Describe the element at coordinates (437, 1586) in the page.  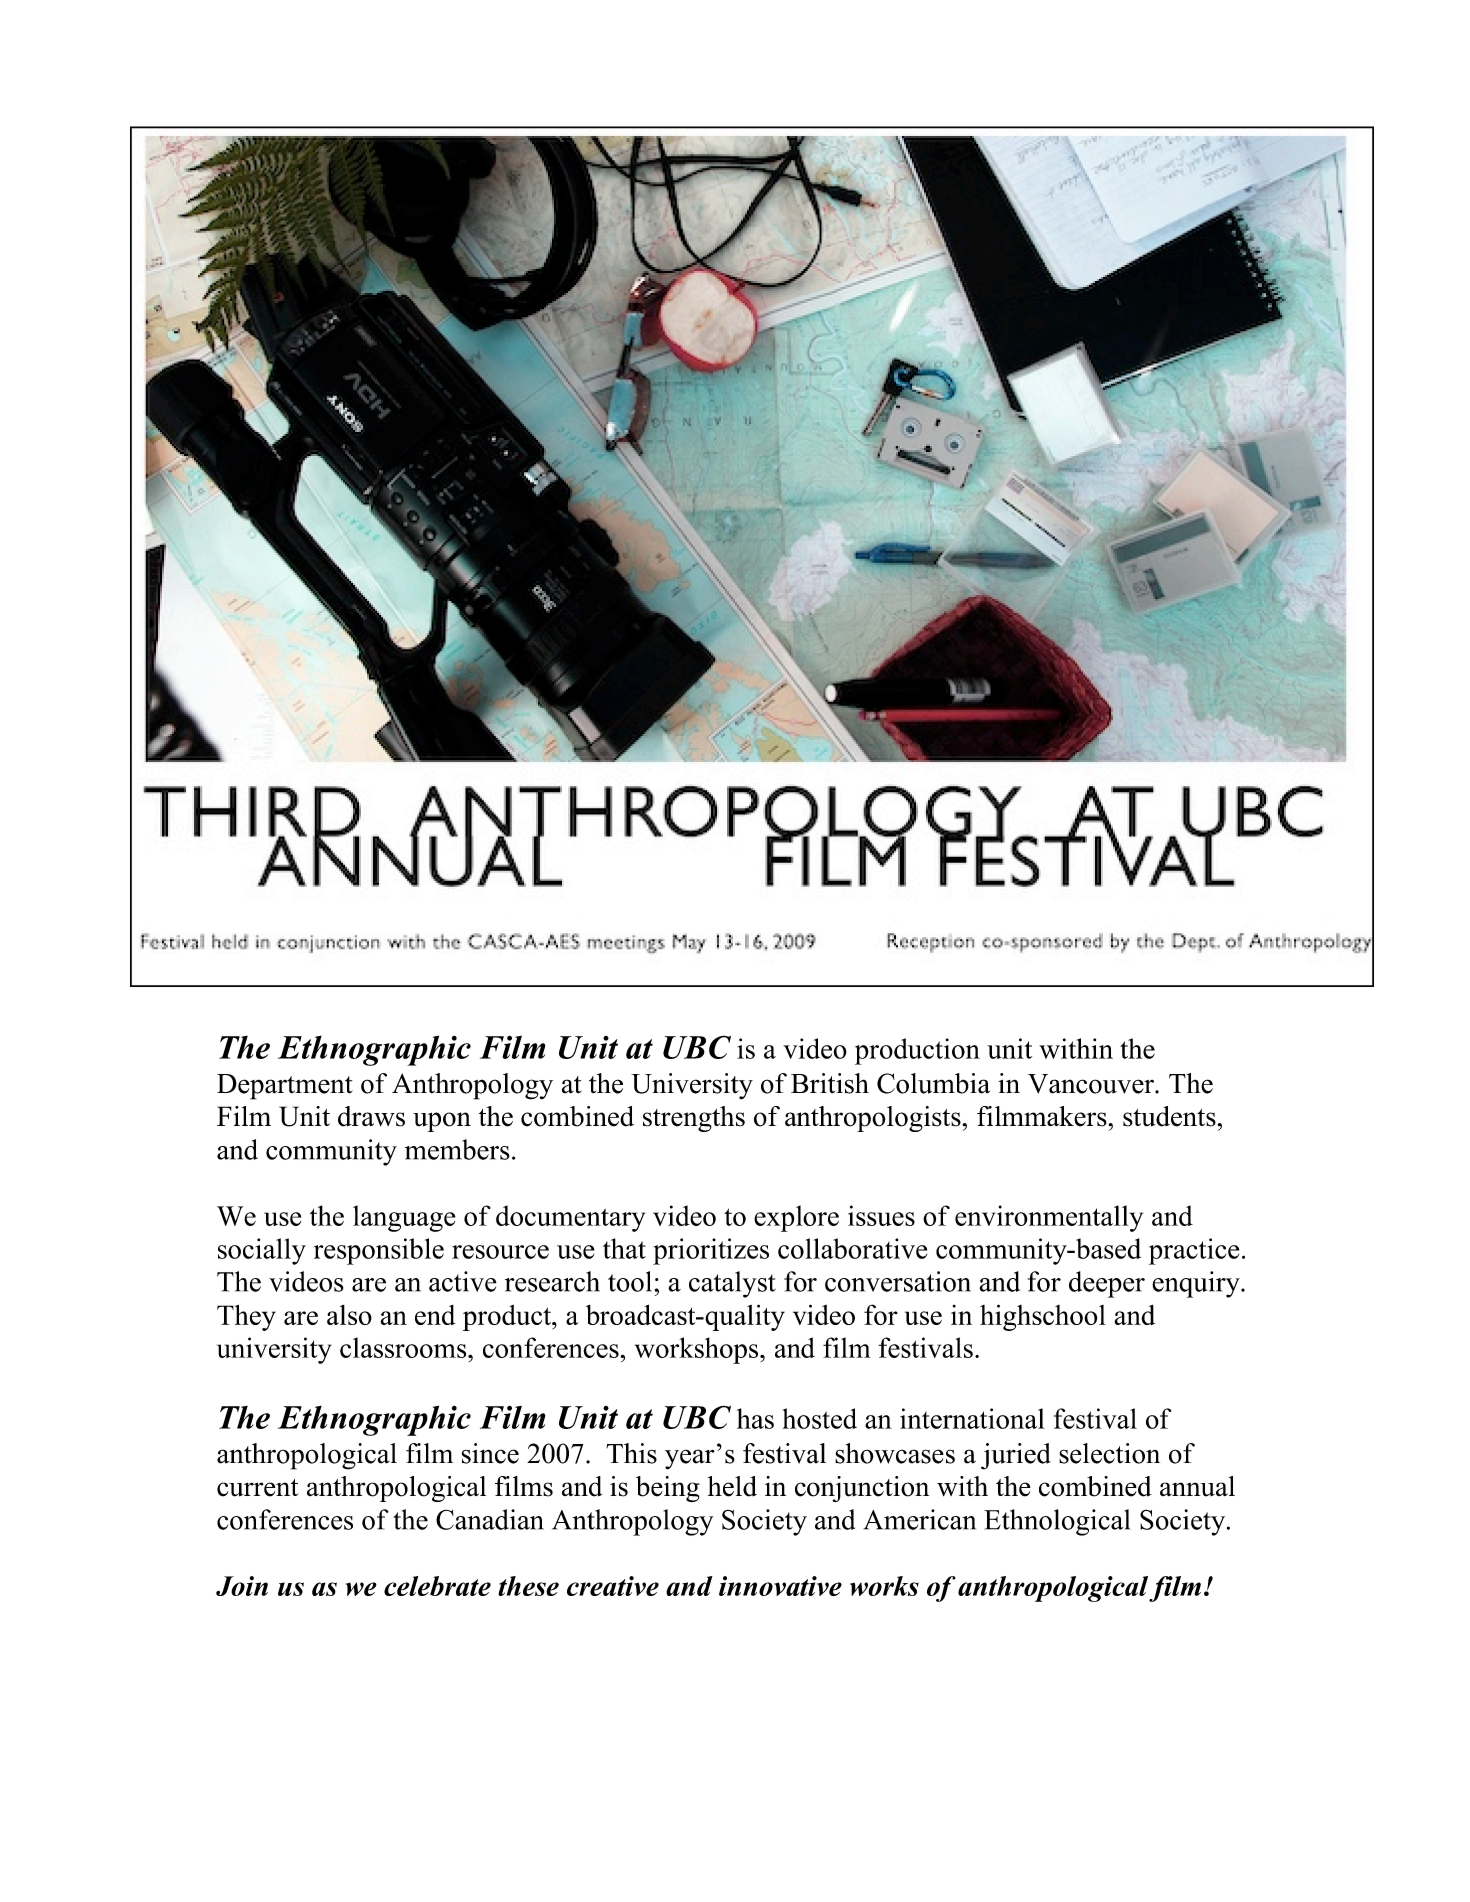
I see `celebrate` at that location.
